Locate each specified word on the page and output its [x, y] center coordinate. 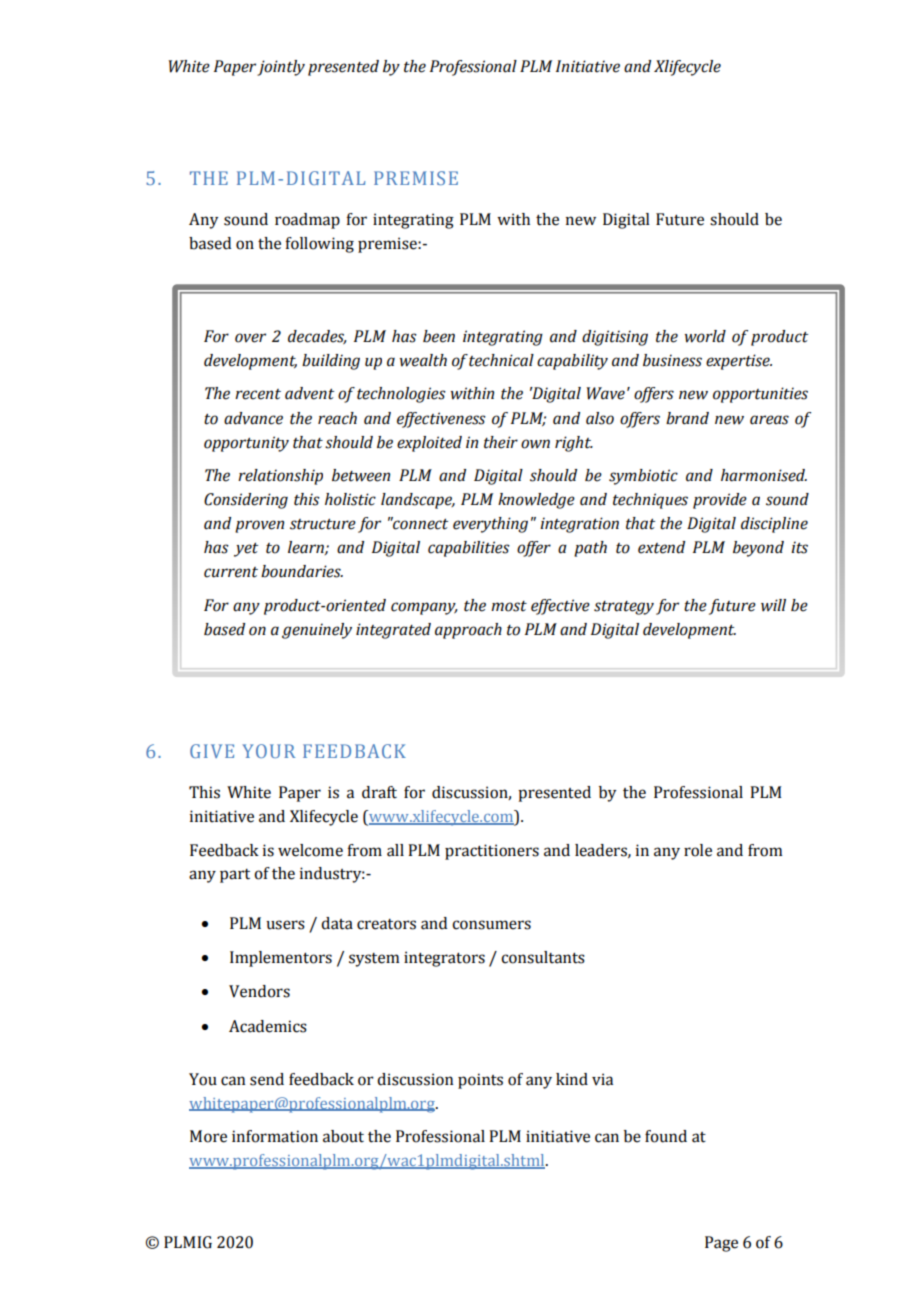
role [698, 850]
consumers [491, 925]
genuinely [317, 631]
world [705, 336]
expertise [739, 362]
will [773, 605]
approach [468, 631]
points [480, 1081]
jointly [281, 68]
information [275, 1136]
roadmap [307, 221]
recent [258, 394]
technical [501, 360]
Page [721, 1244]
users [285, 925]
